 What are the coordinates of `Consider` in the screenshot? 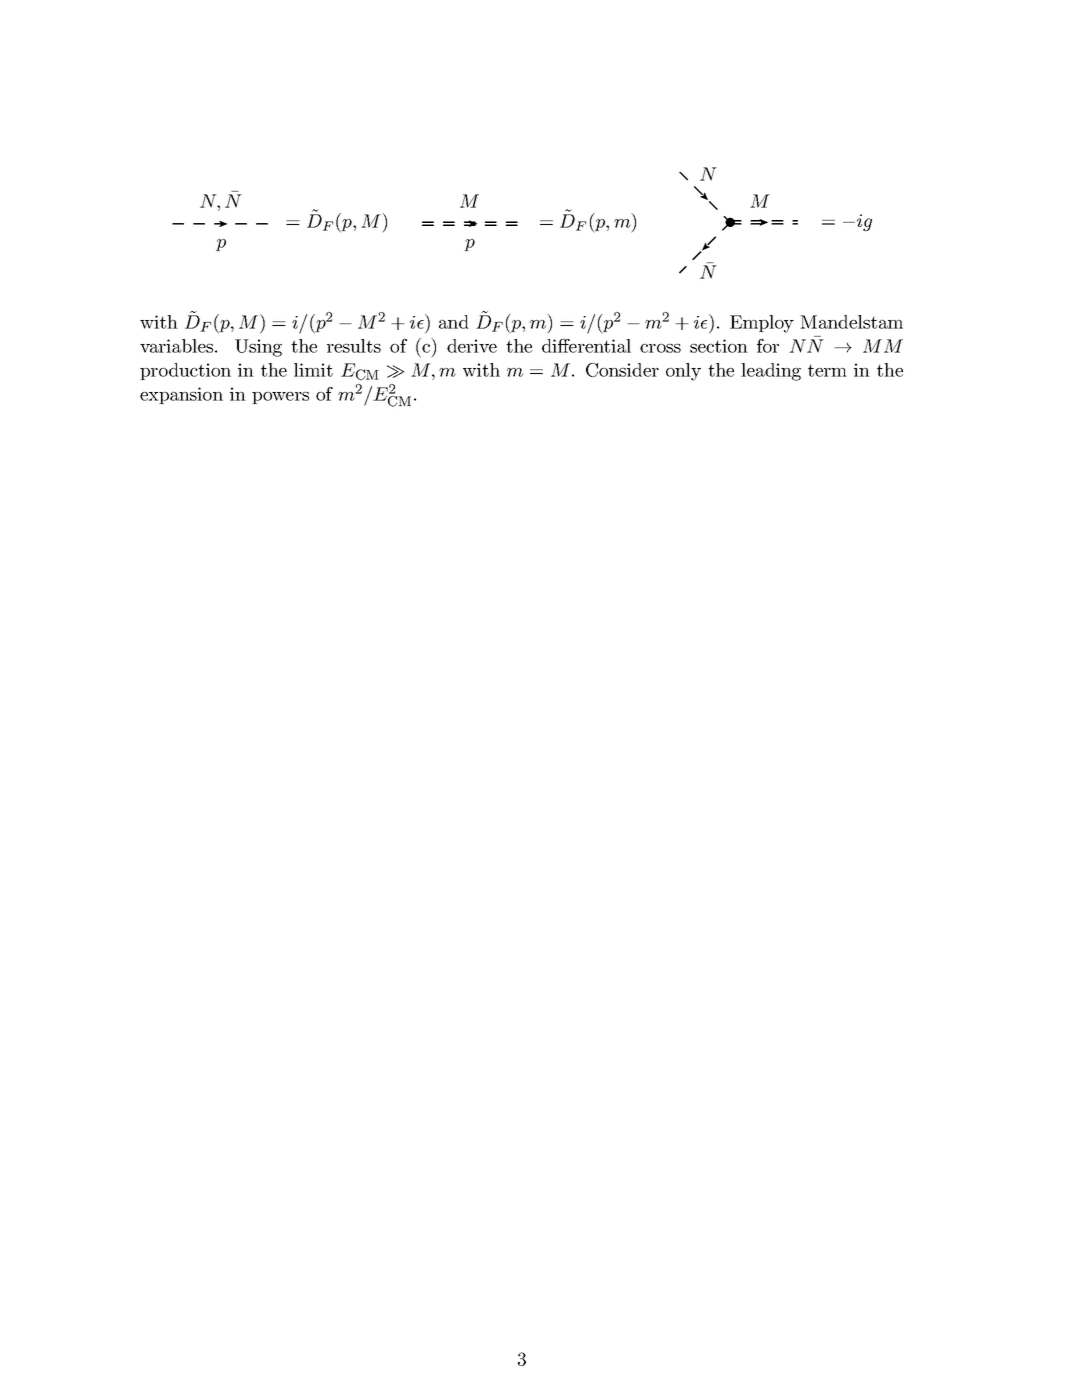 It's located at (622, 370).
